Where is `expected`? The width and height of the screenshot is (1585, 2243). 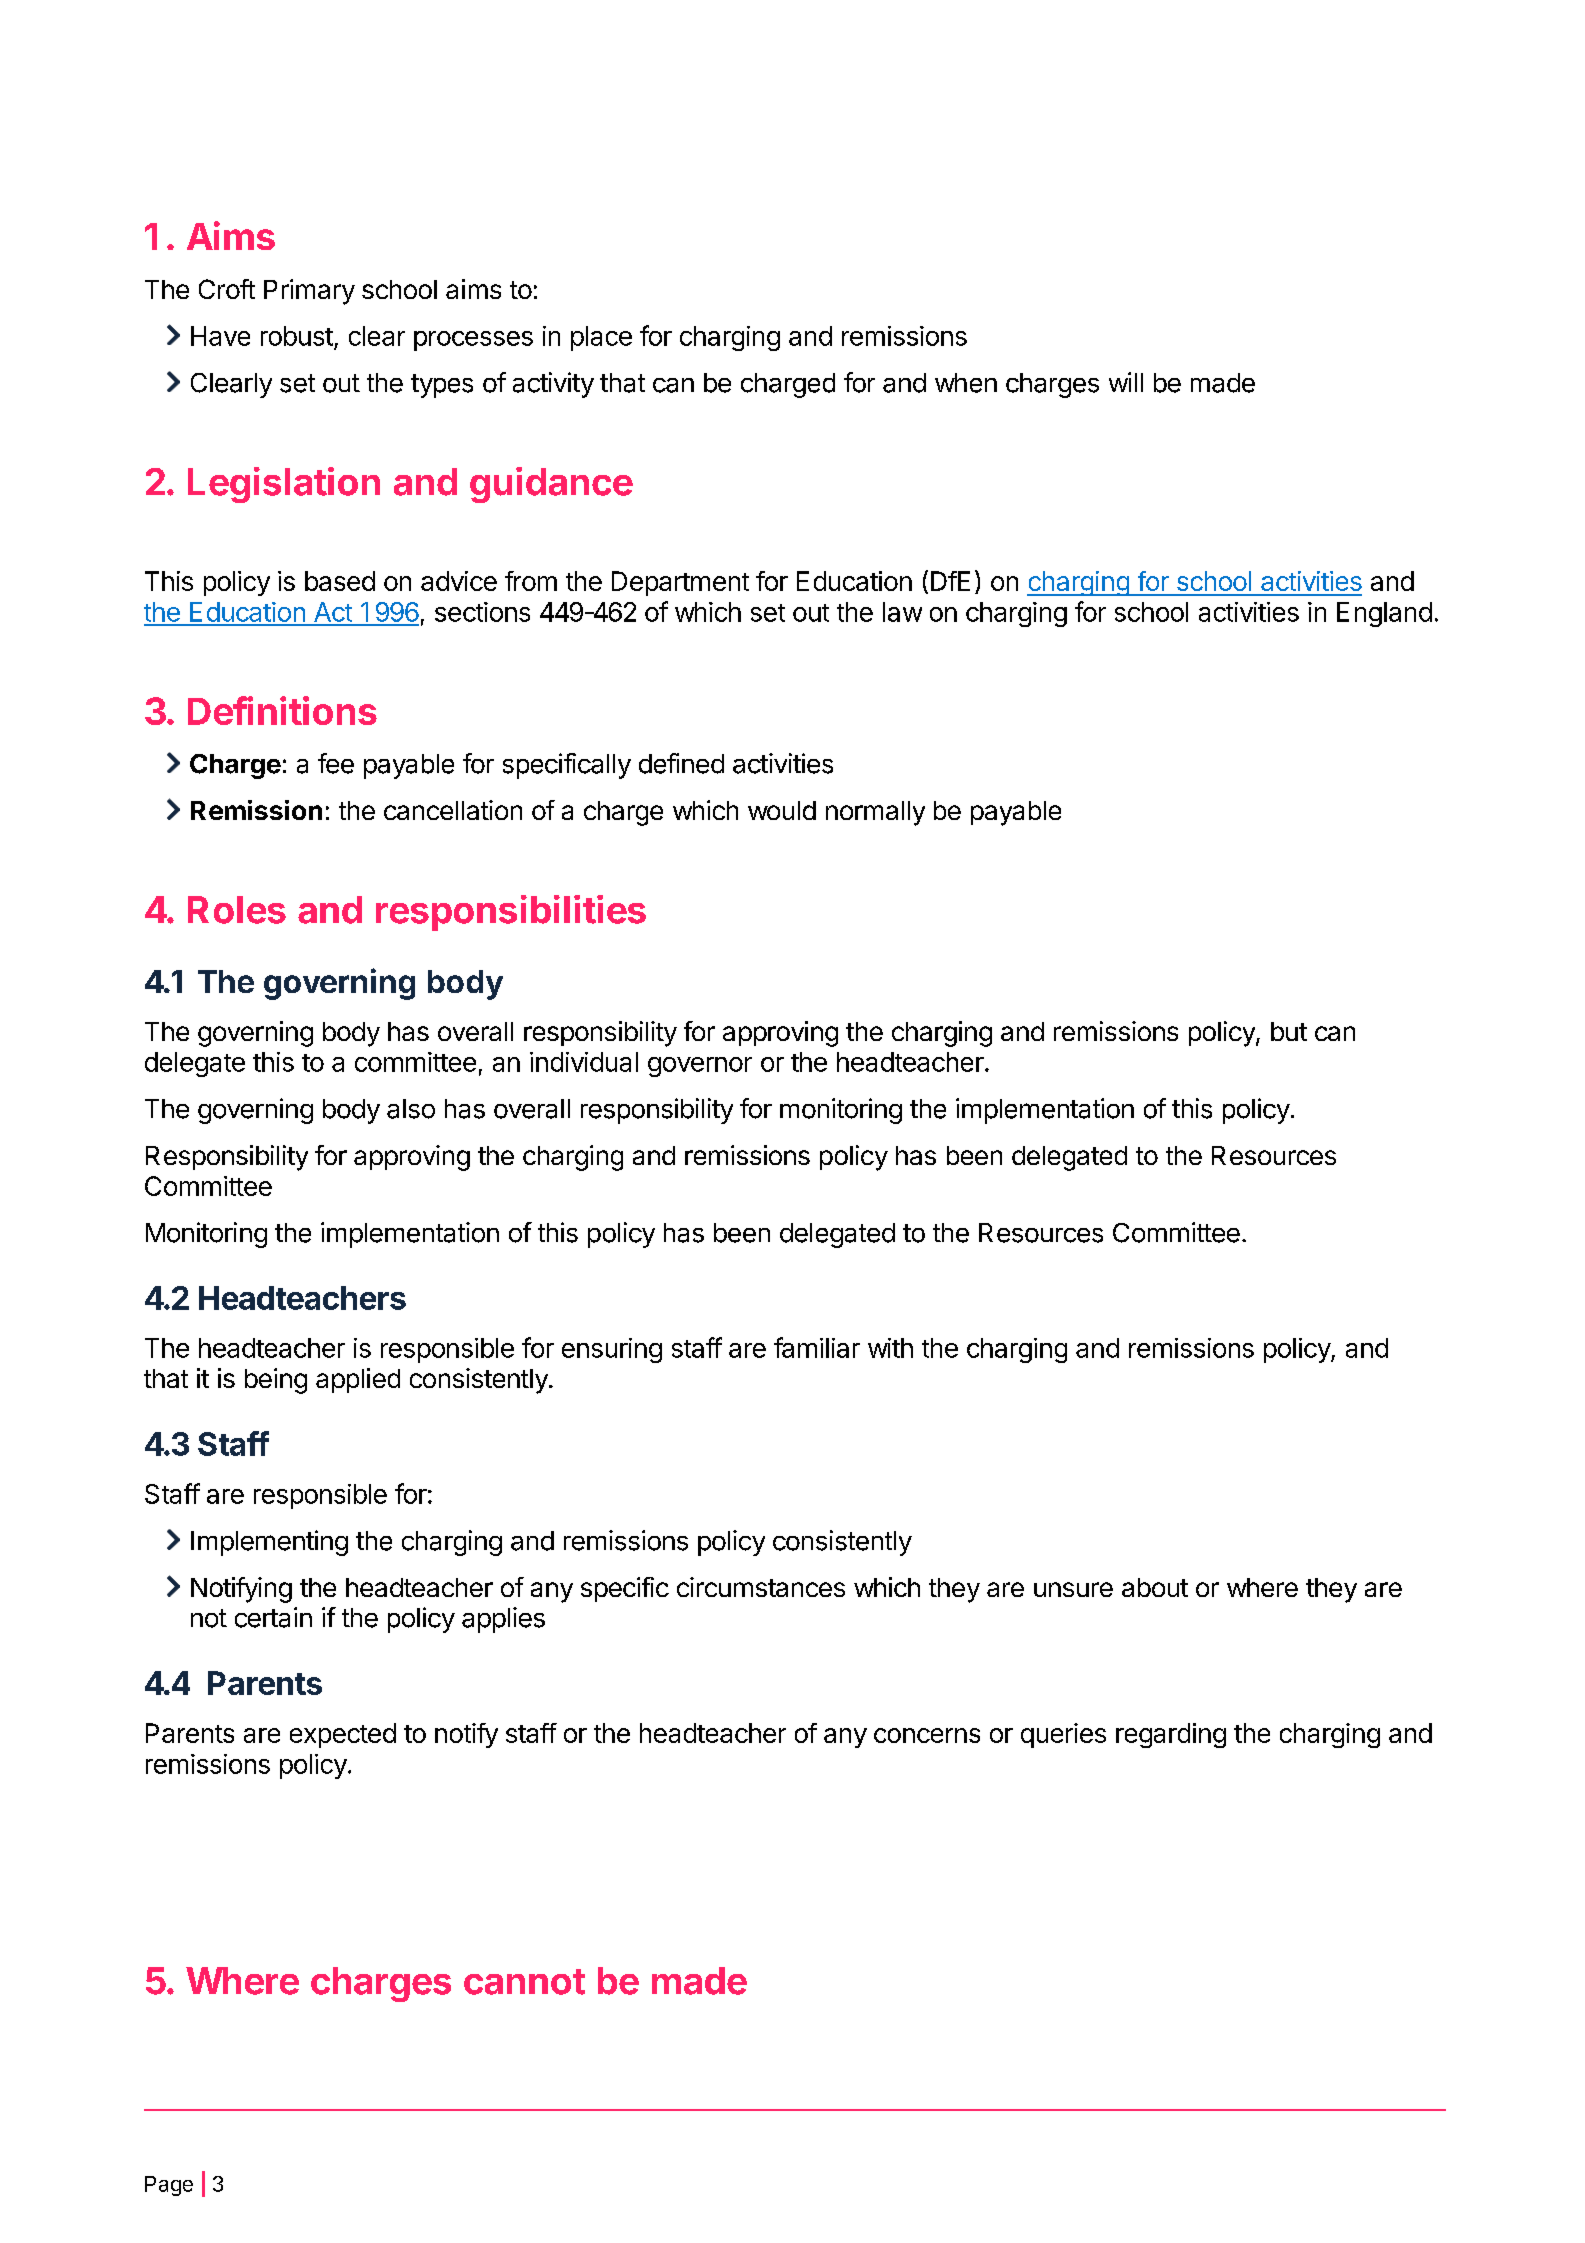 expected is located at coordinates (343, 1735).
